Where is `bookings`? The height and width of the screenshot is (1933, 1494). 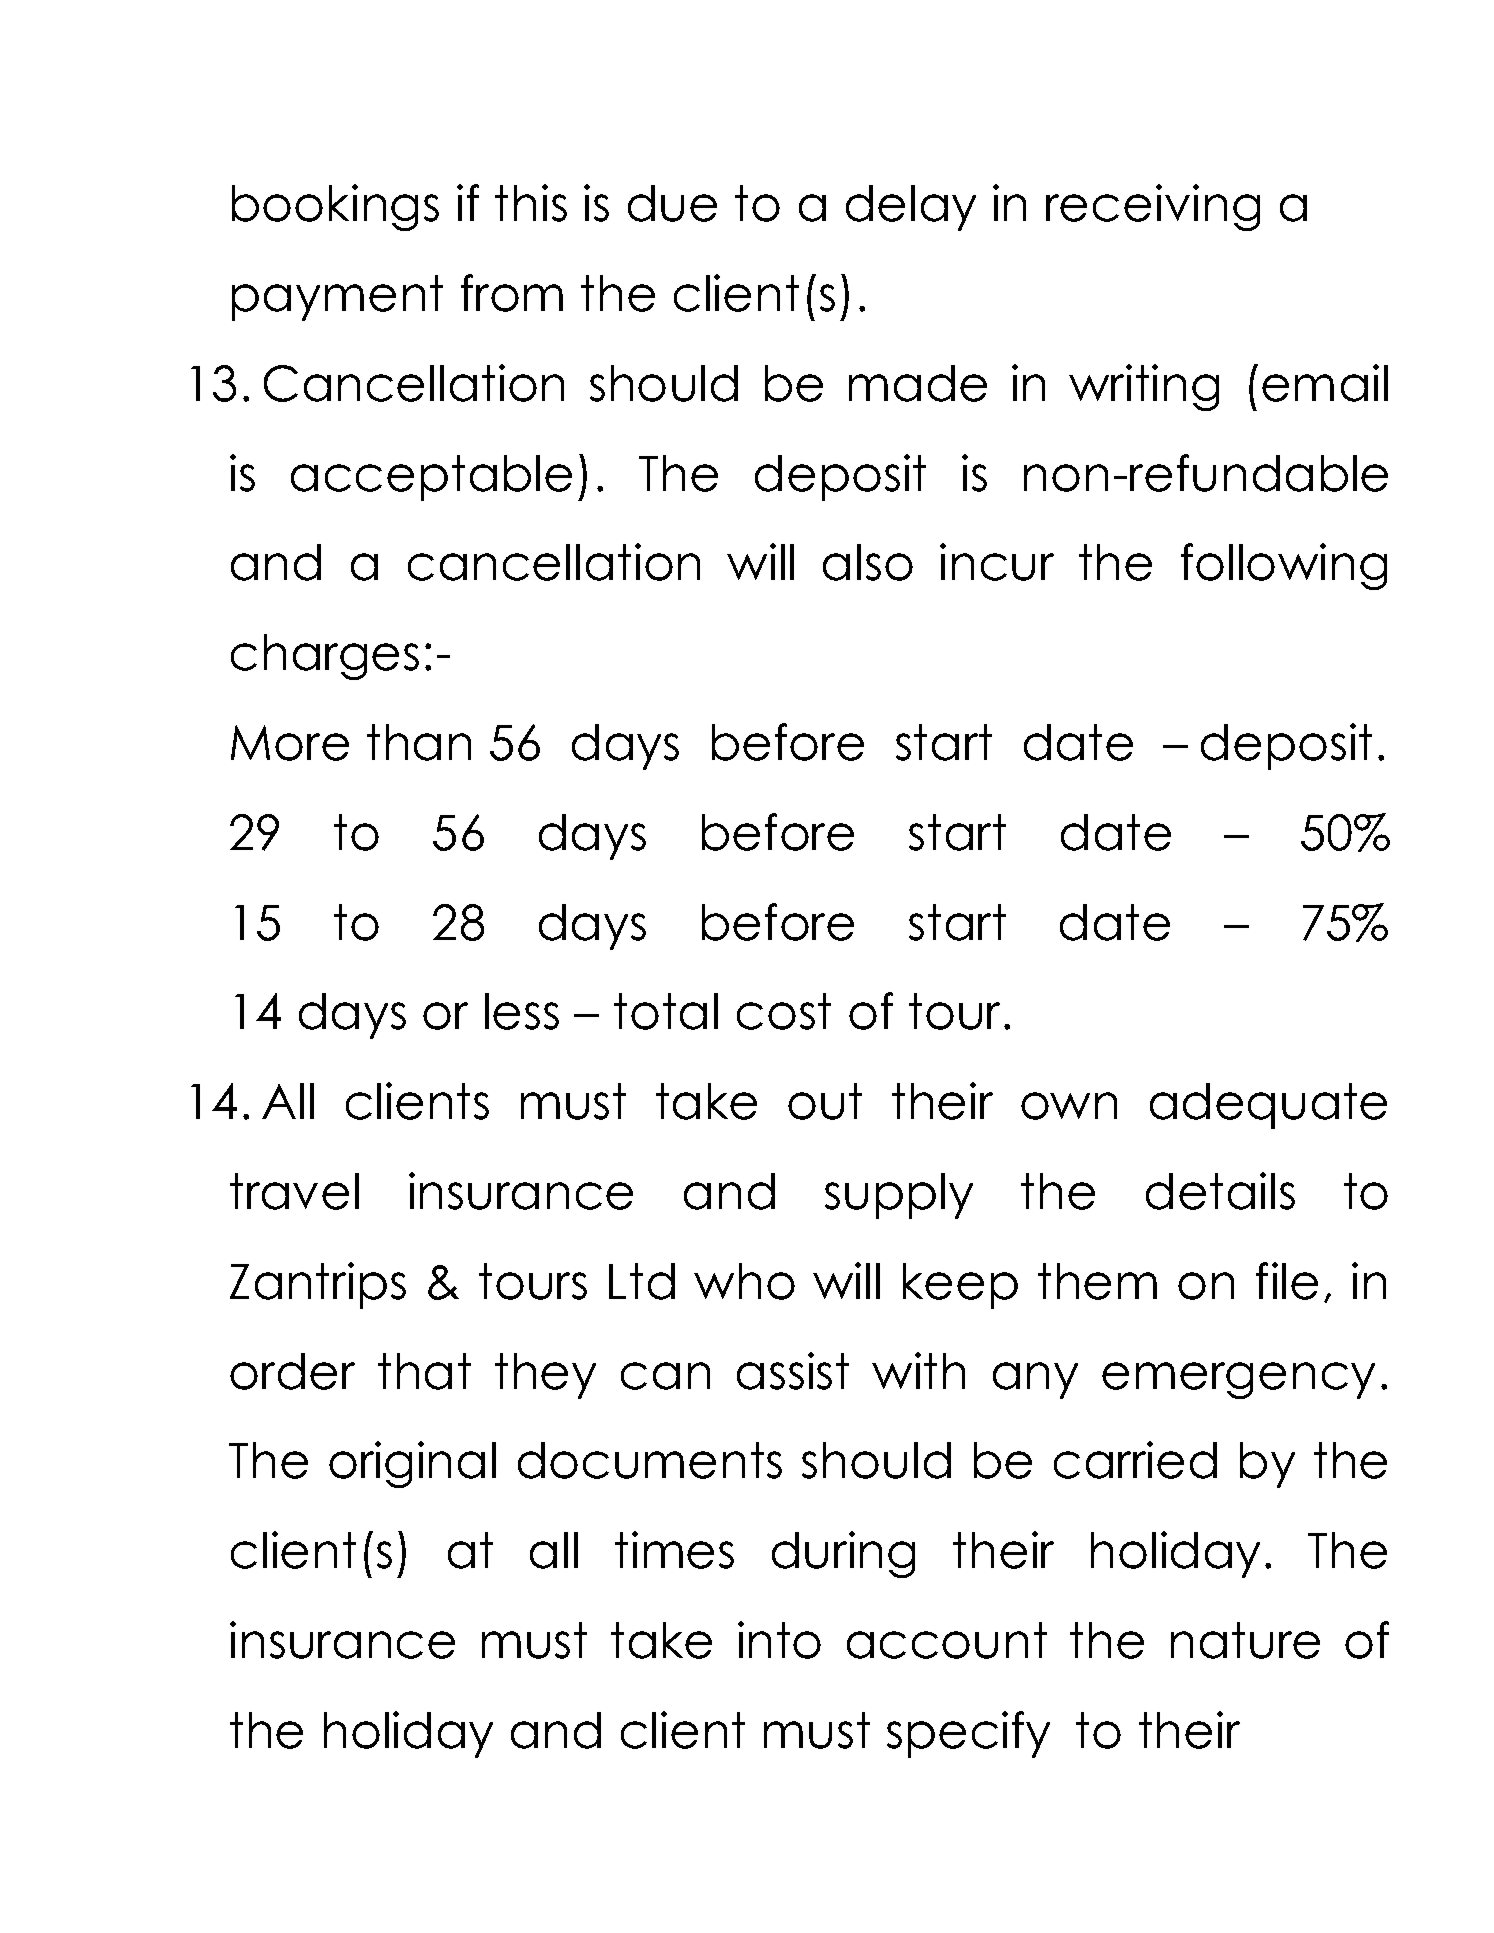
bookings is located at coordinates (335, 207).
